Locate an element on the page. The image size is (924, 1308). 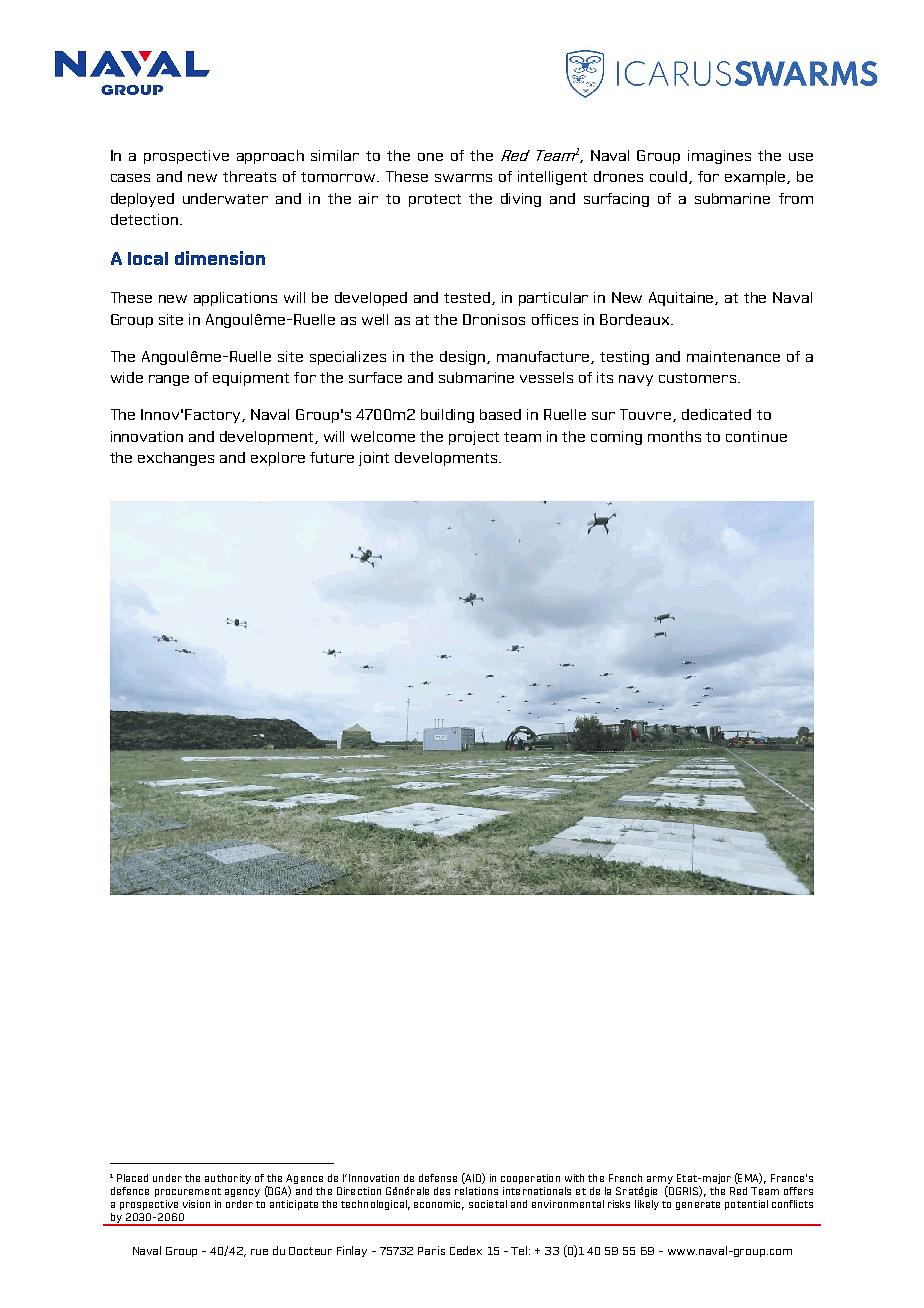
vision is located at coordinates (196, 1204).
